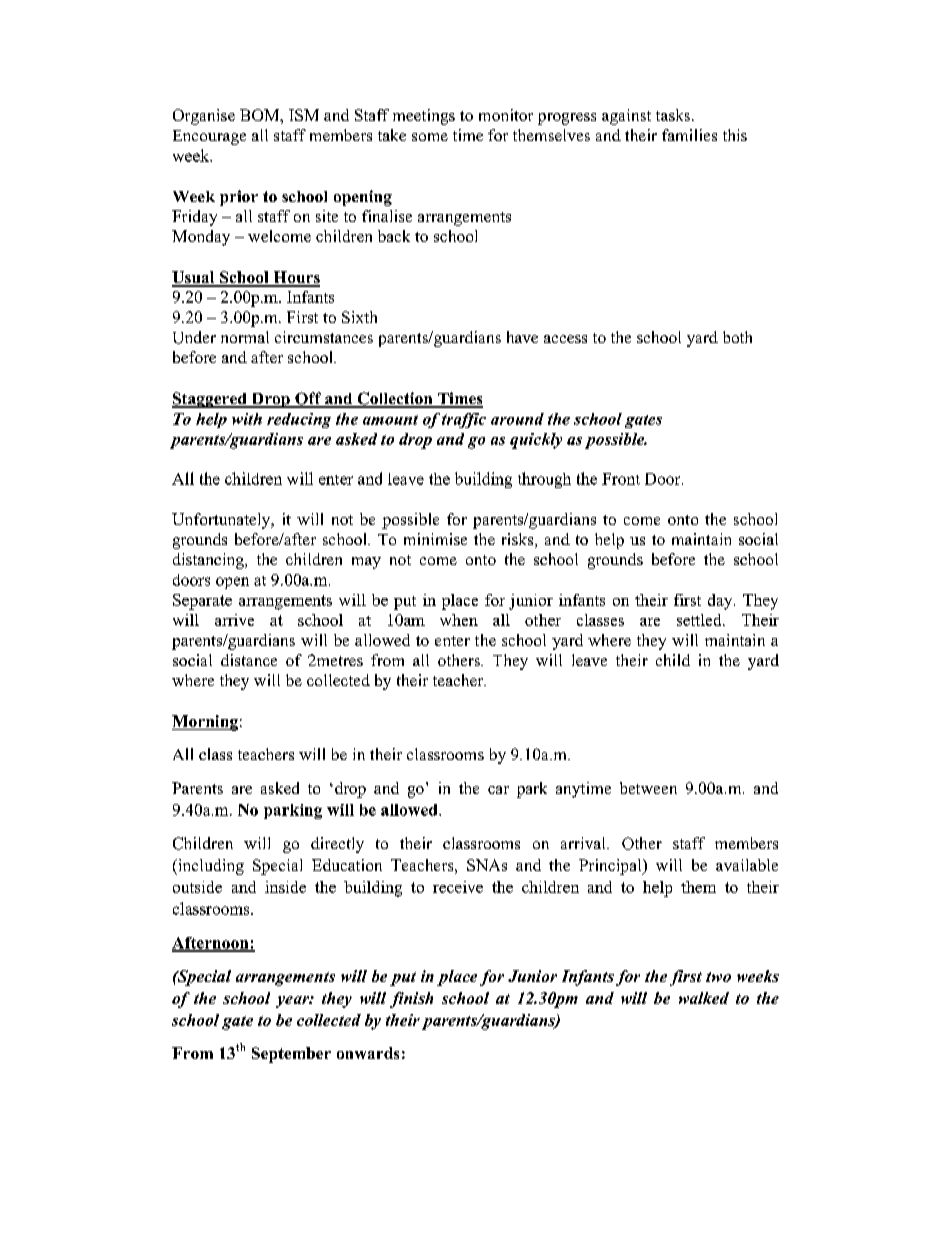  Describe the element at coordinates (247, 419) in the image. I see `with` at that location.
